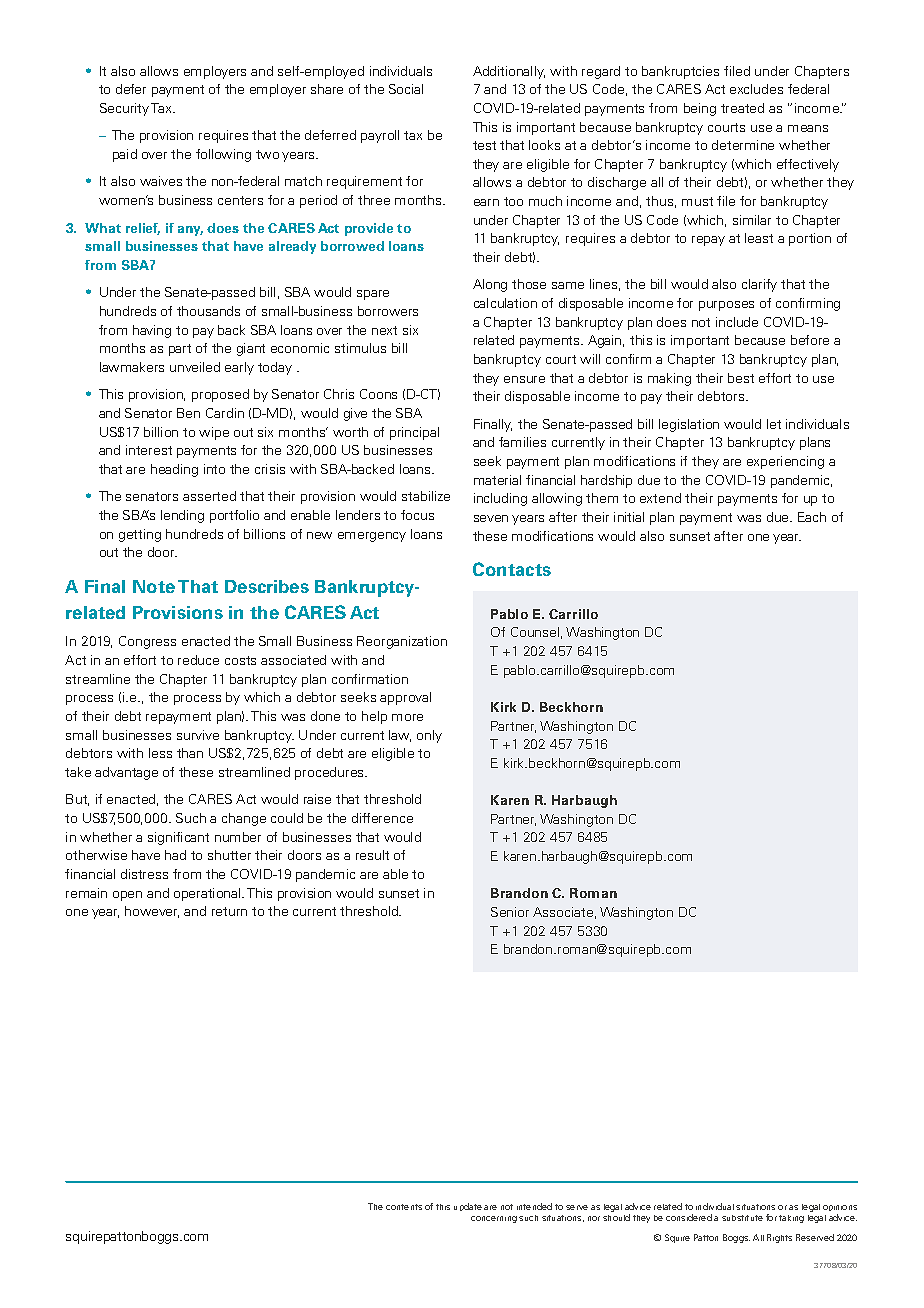  Describe the element at coordinates (468, 1207) in the screenshot. I see `update` at that location.
